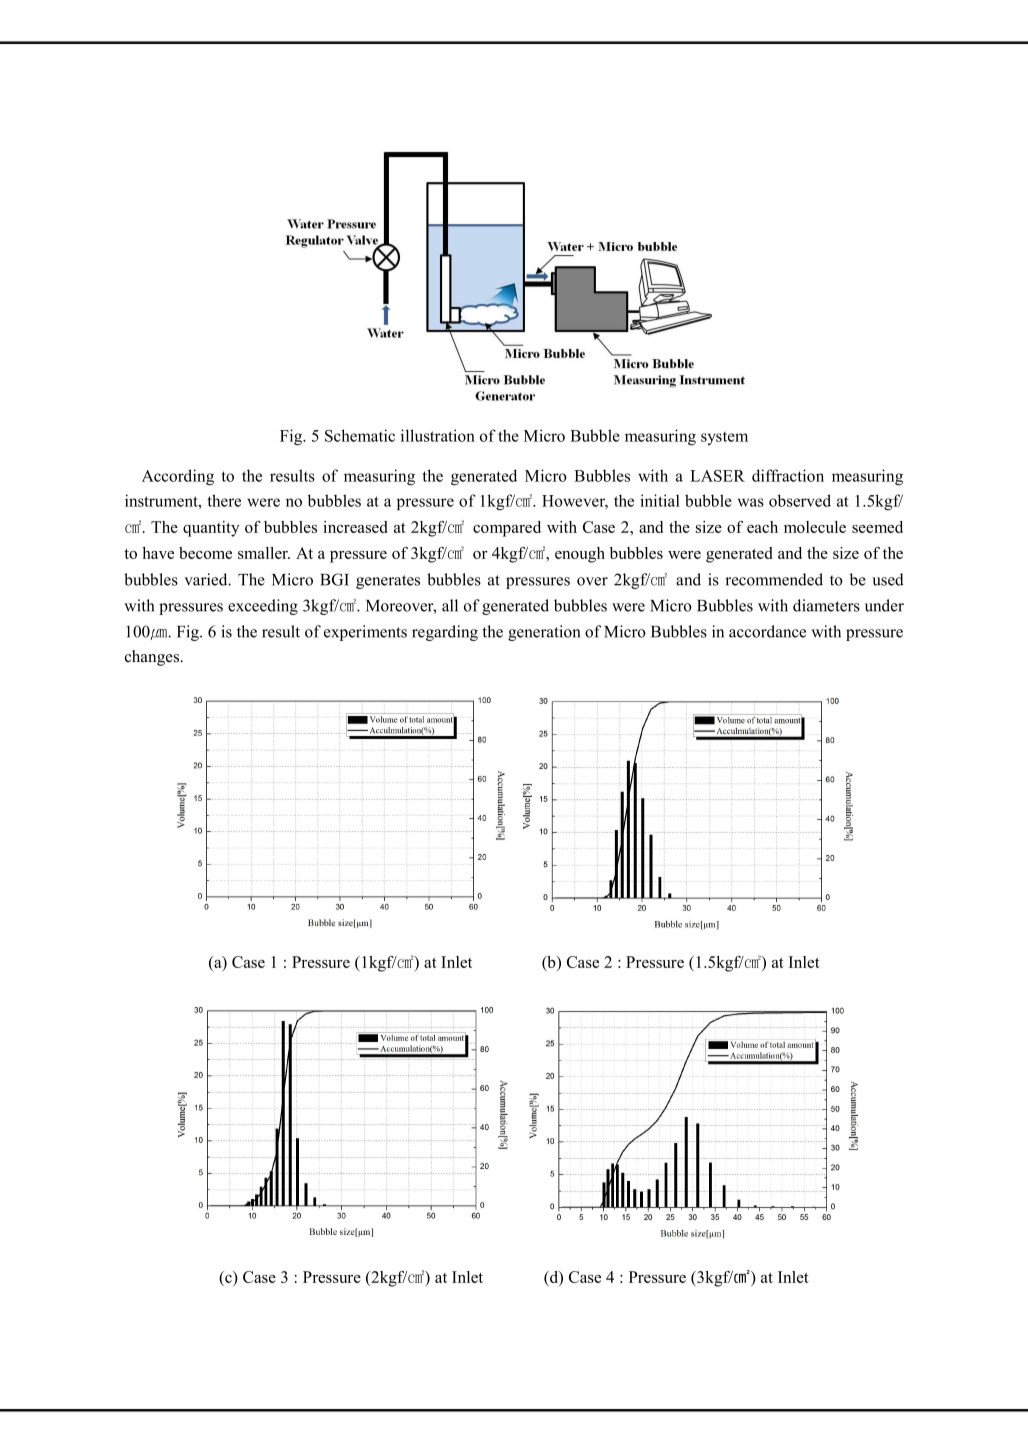  I want to click on smaller, so click(264, 553).
